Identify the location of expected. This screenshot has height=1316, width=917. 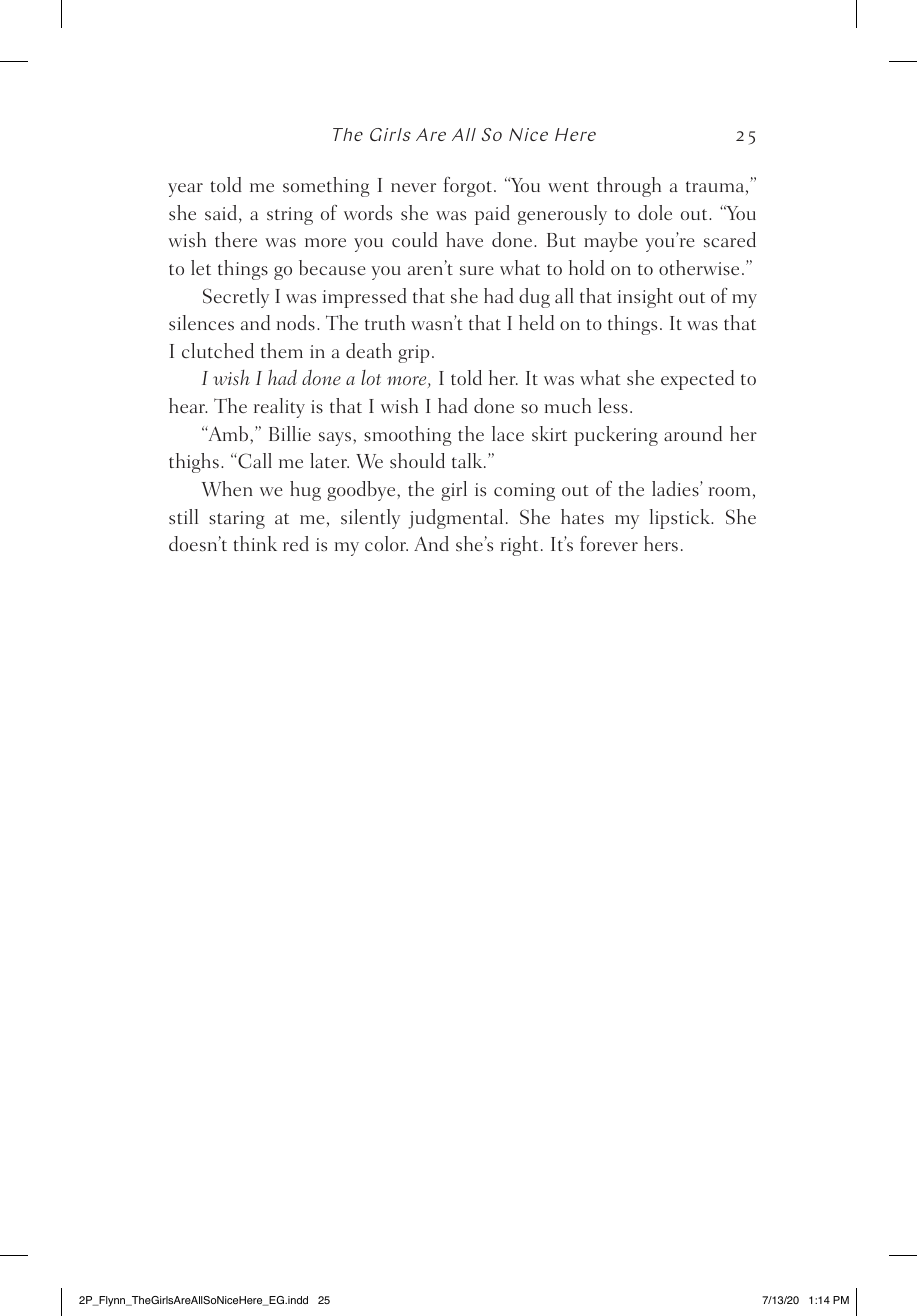
(697, 380).
